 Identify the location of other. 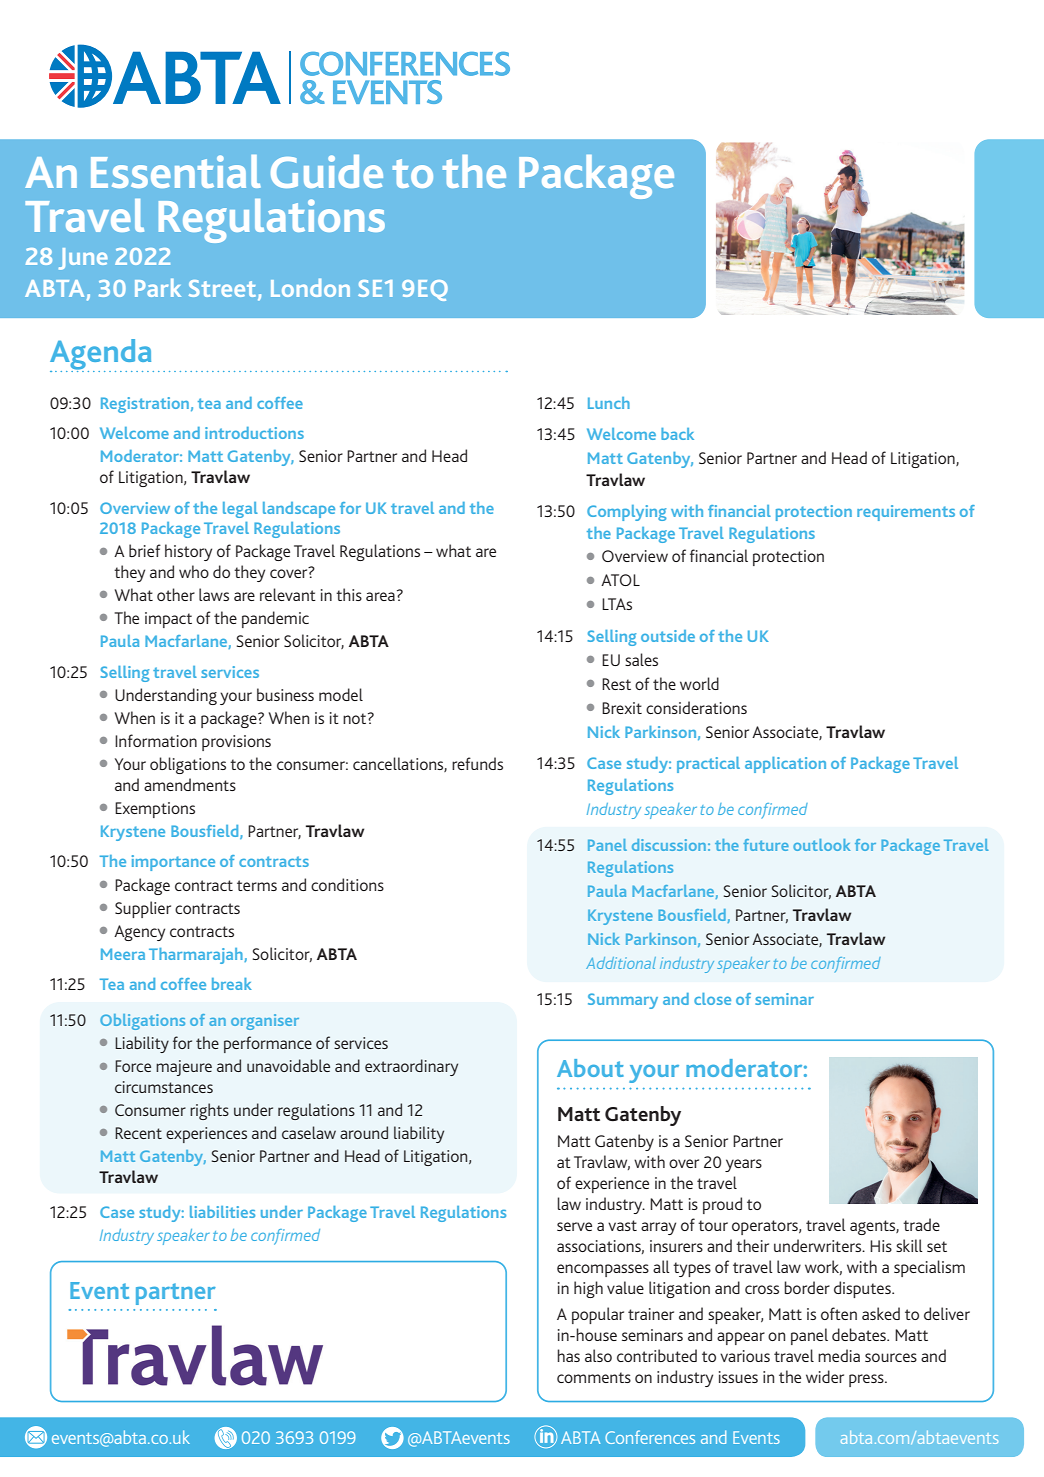
(176, 594).
